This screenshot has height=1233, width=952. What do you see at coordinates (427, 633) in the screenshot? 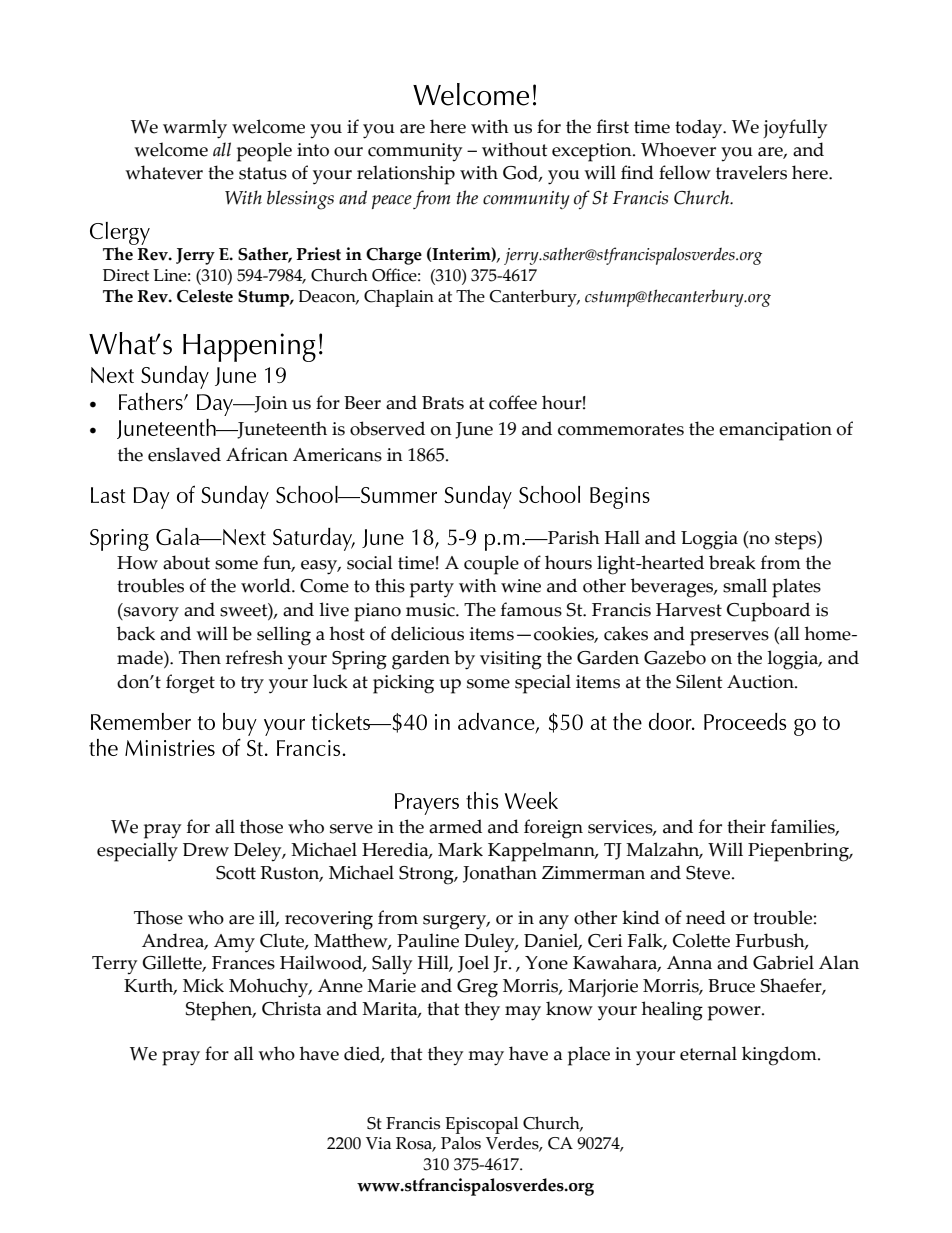
I see `delicious` at bounding box center [427, 633].
